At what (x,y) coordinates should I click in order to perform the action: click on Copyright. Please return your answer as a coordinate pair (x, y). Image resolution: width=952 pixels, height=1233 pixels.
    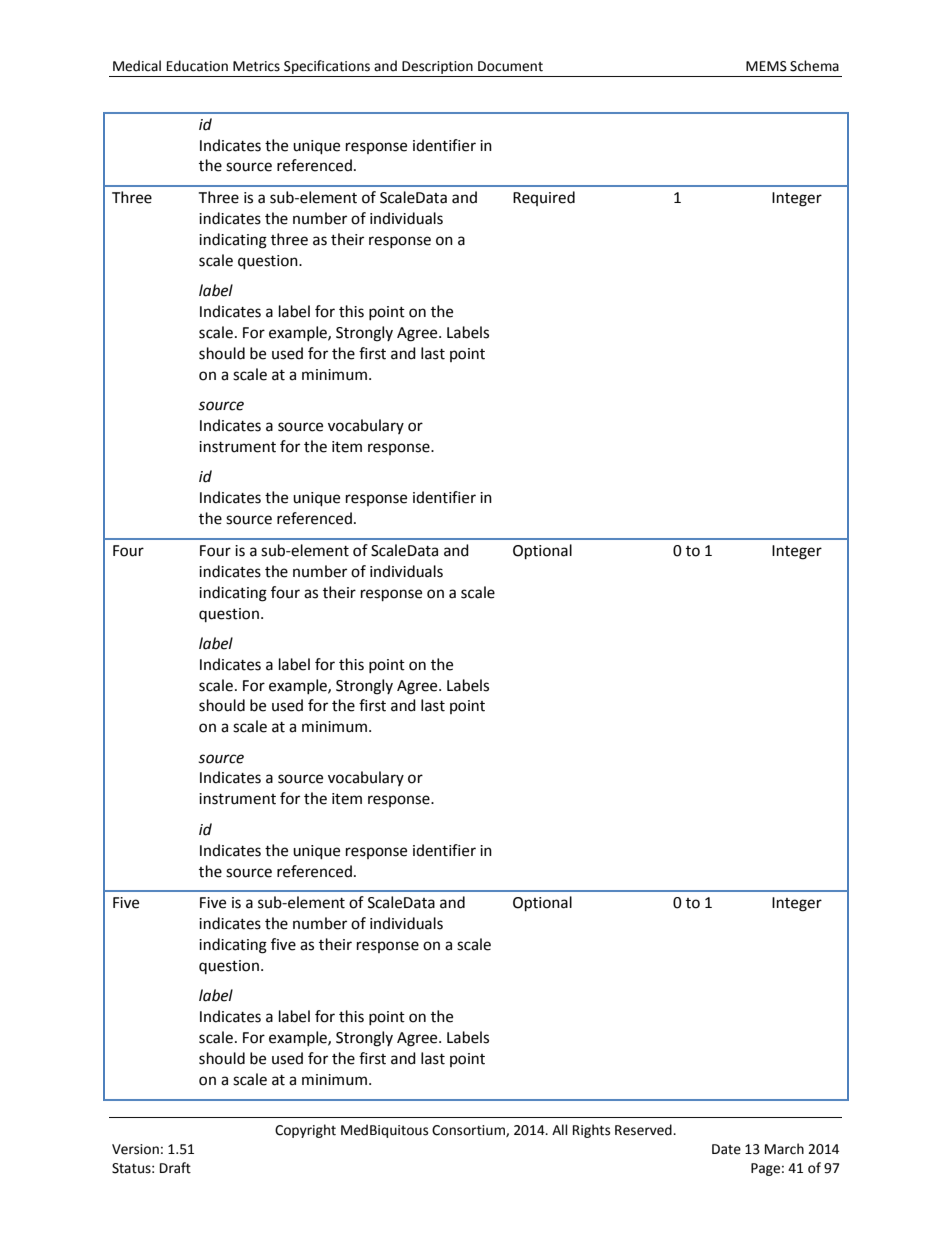
    Looking at the image, I should click on (305, 1131).
